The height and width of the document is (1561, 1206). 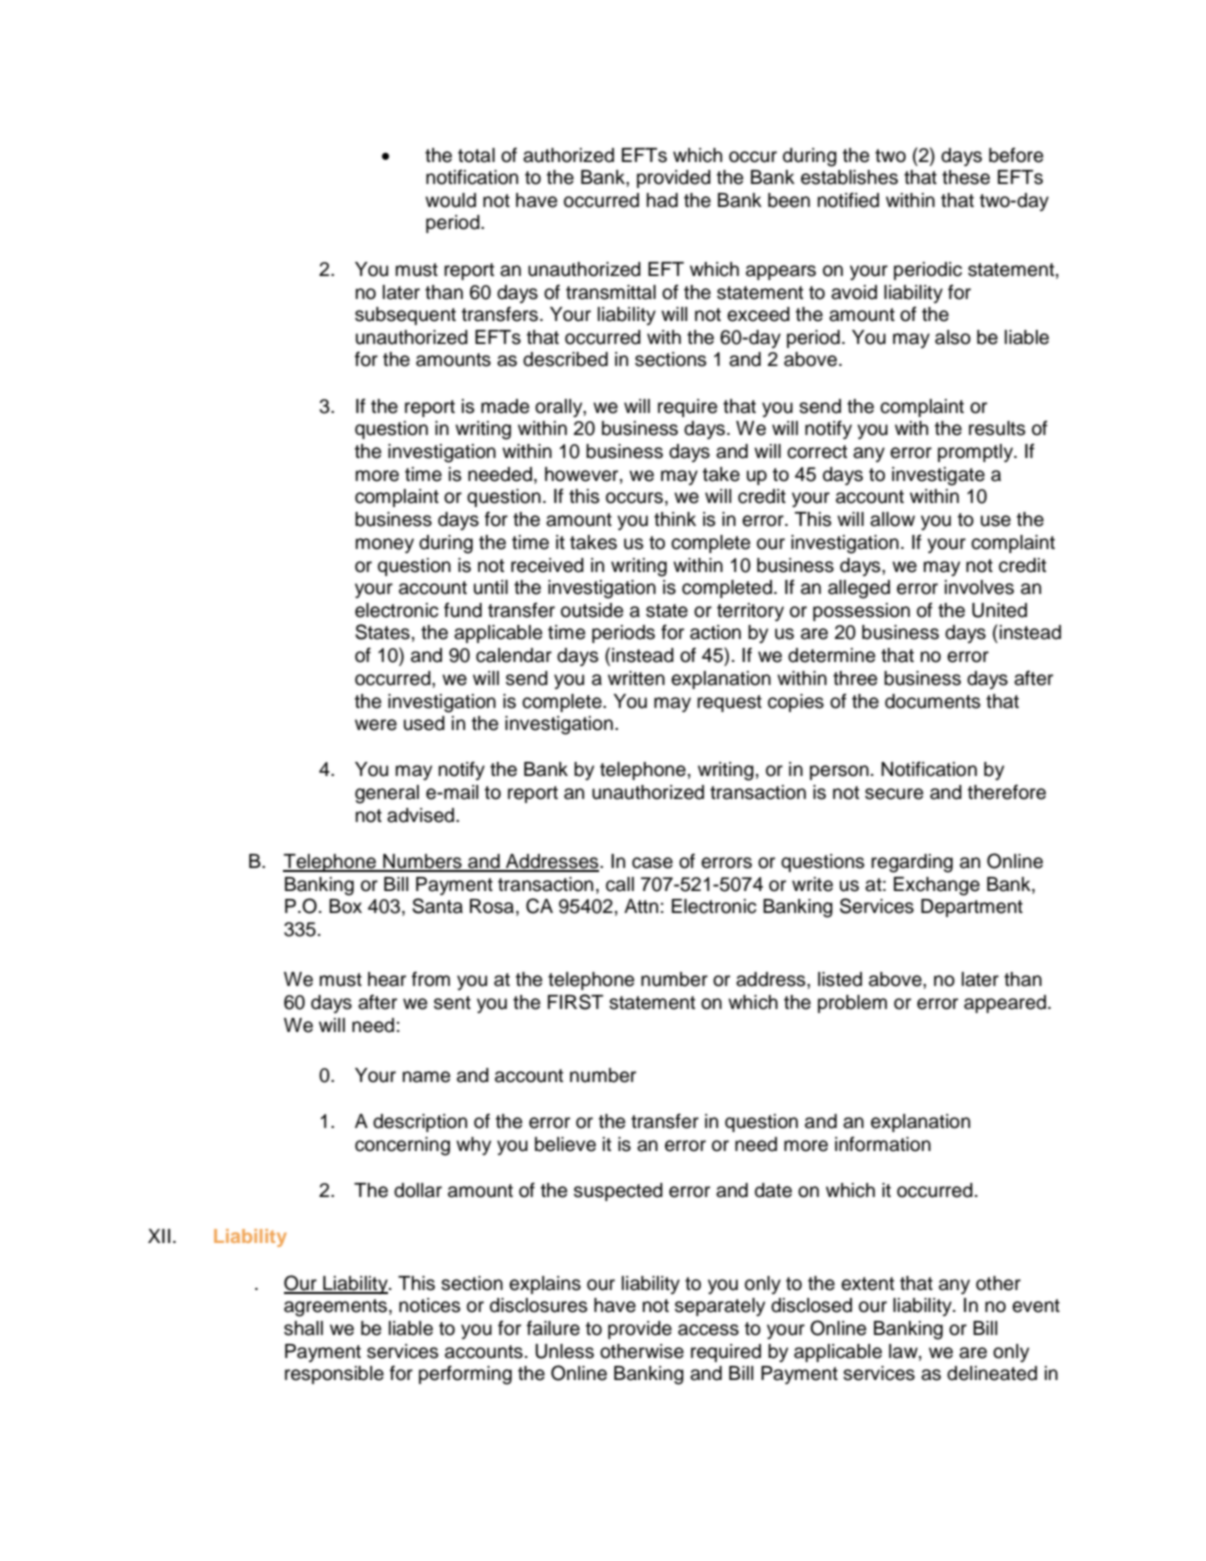 What do you see at coordinates (575, 1002) in the document?
I see `FIRST` at bounding box center [575, 1002].
